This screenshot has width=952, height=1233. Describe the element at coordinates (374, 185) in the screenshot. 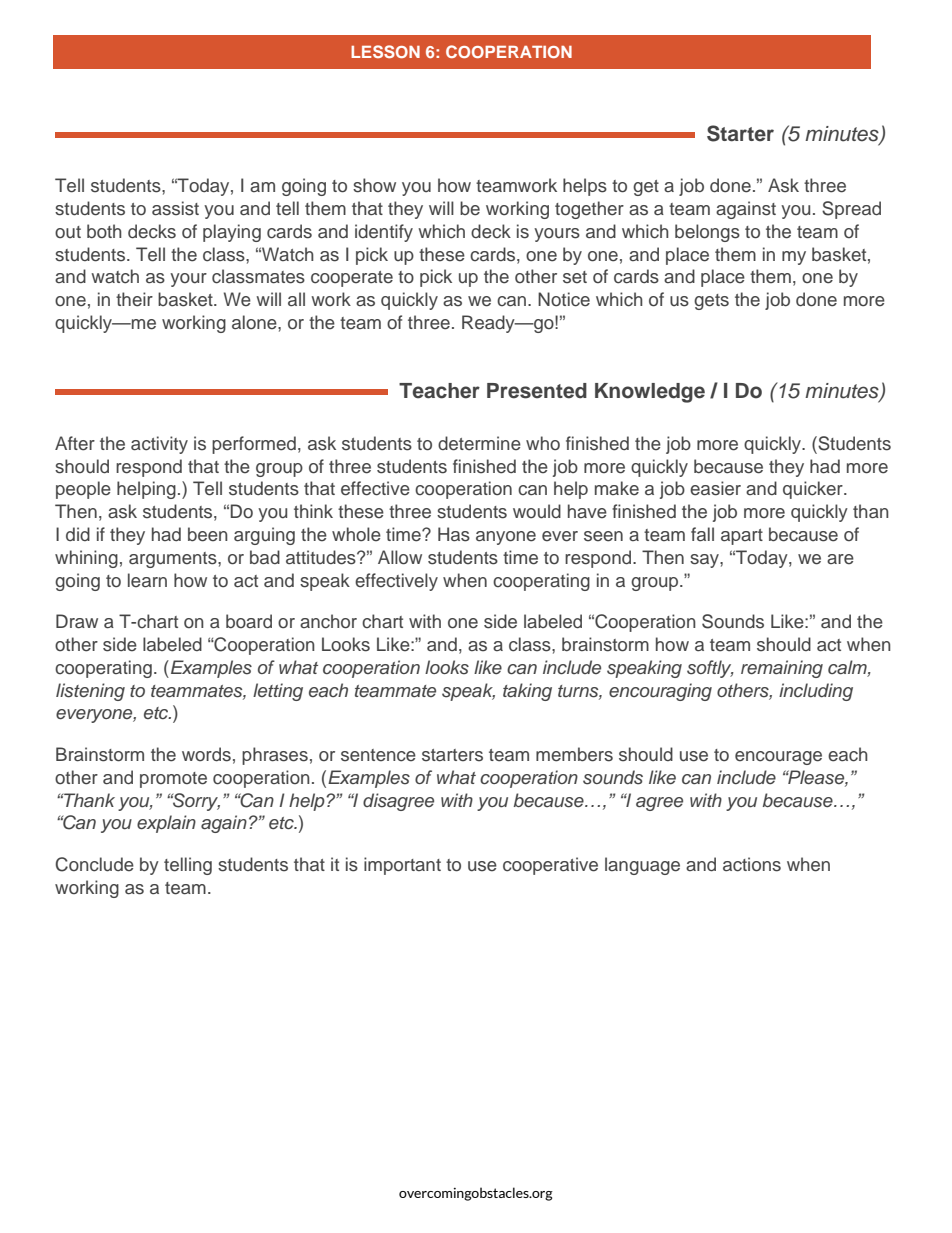

I see `show` at that location.
